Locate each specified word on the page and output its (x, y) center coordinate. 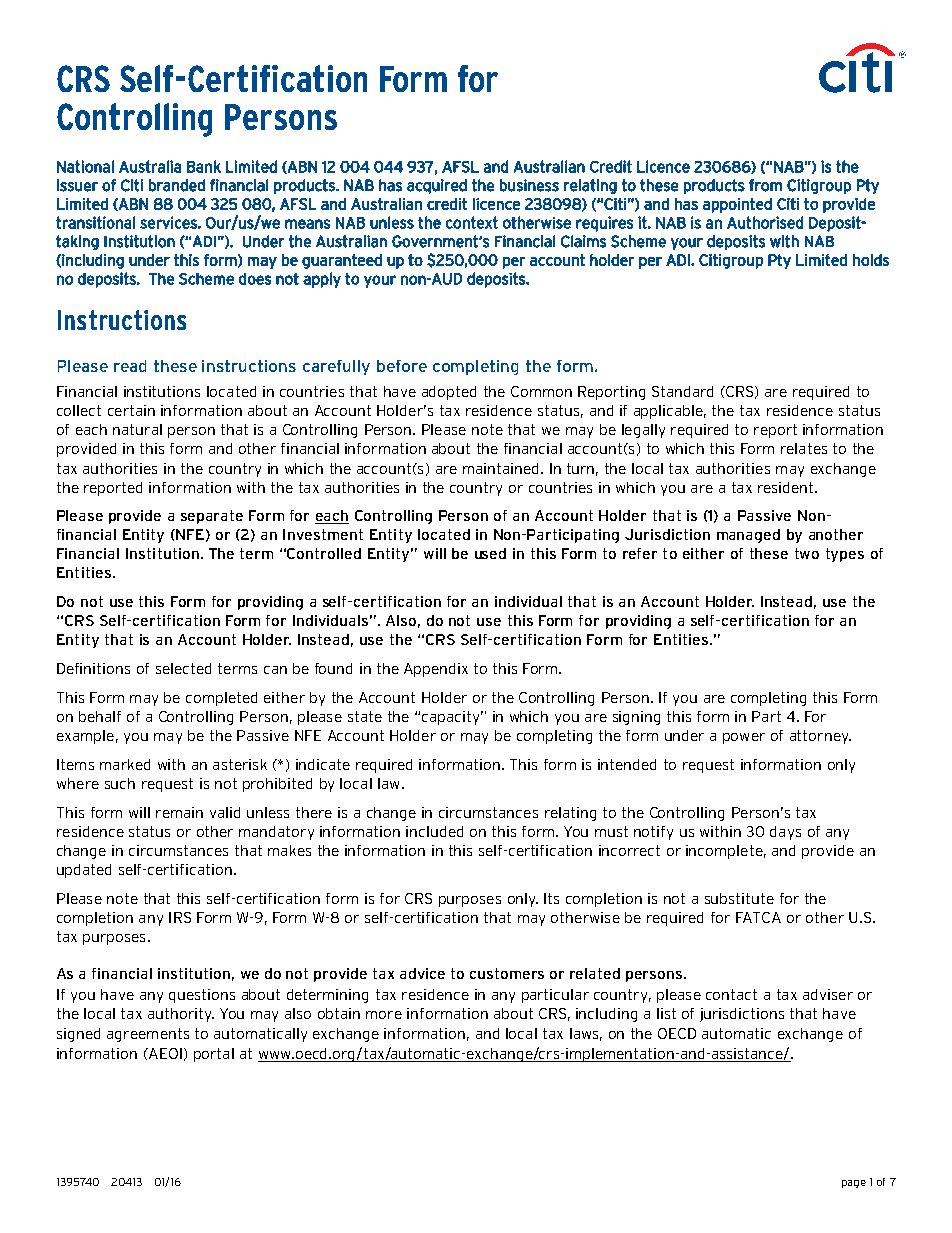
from (765, 185)
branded (177, 185)
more (384, 1015)
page (854, 1184)
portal (214, 1055)
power (744, 738)
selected (183, 668)
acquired (437, 186)
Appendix (436, 670)
